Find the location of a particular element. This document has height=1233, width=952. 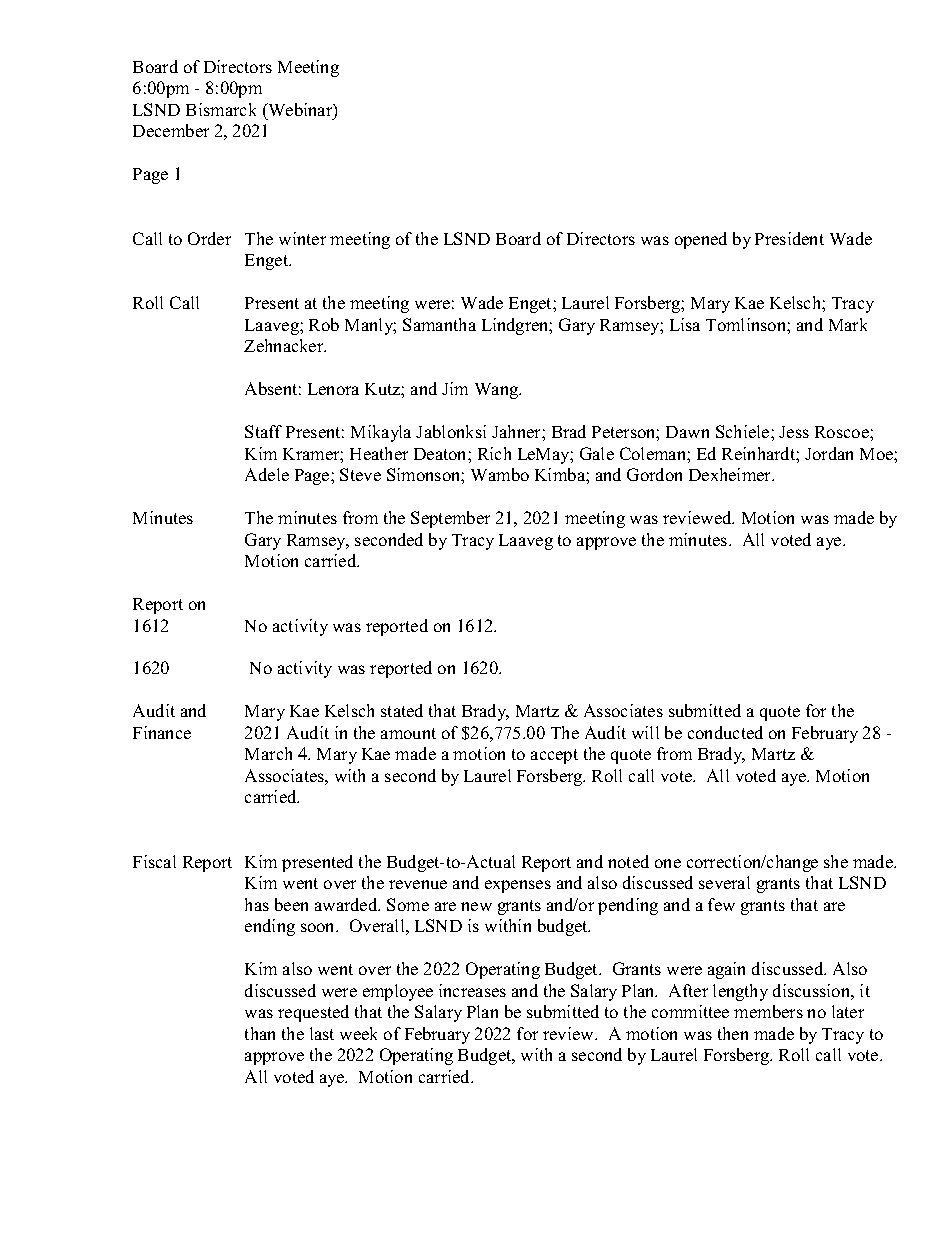

accept is located at coordinates (554, 756).
